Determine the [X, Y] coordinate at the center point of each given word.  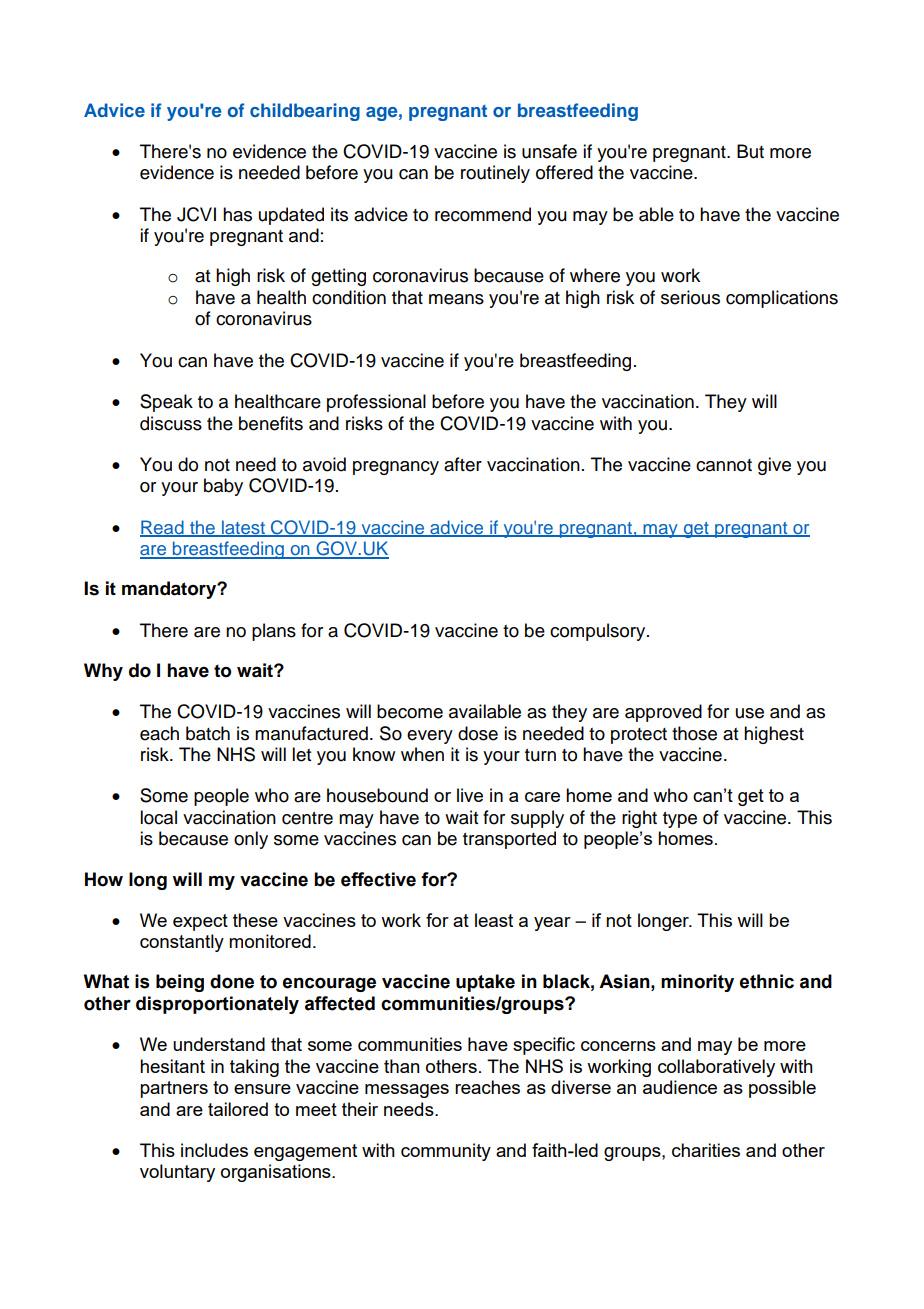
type [680, 820]
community [446, 1152]
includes [214, 1150]
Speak [166, 403]
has [237, 214]
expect [200, 922]
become [410, 711]
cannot [724, 465]
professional [376, 403]
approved [663, 713]
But [750, 151]
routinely [495, 174]
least [494, 920]
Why [103, 672]
